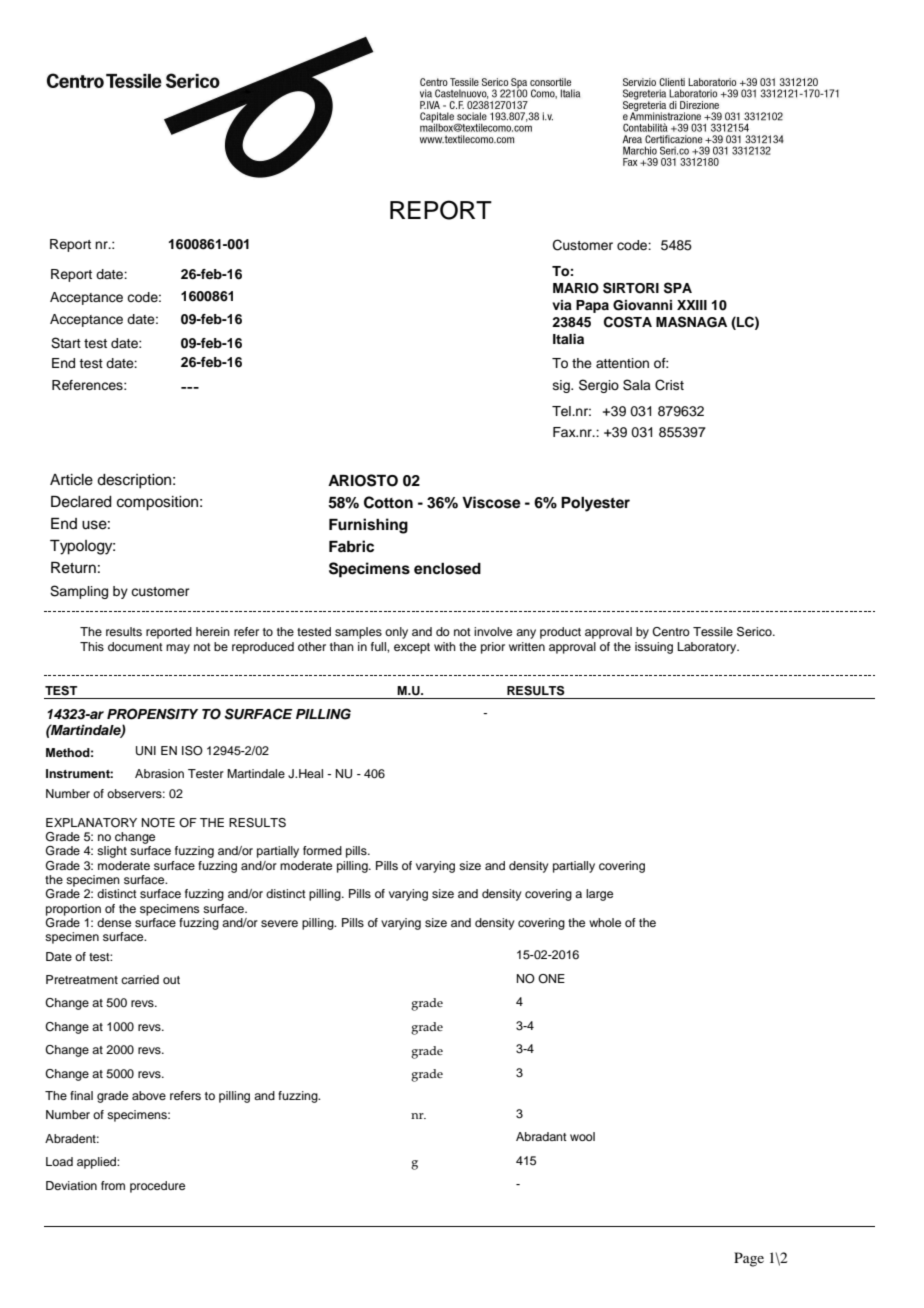 The width and height of the screenshot is (924, 1308). What do you see at coordinates (157, 1187) in the screenshot?
I see `procedure` at bounding box center [157, 1187].
